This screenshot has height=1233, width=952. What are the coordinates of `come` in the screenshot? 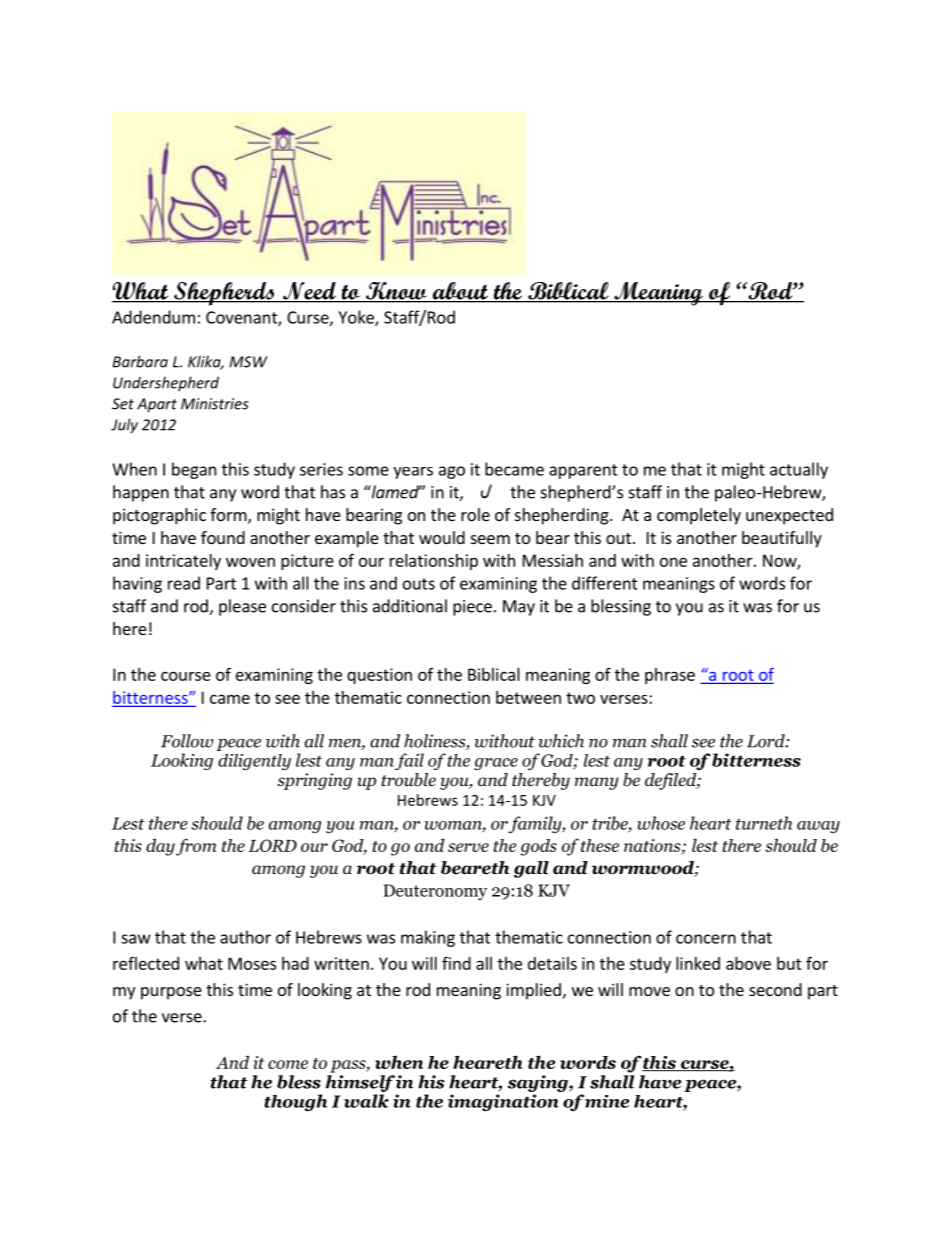 It's located at (288, 1064).
